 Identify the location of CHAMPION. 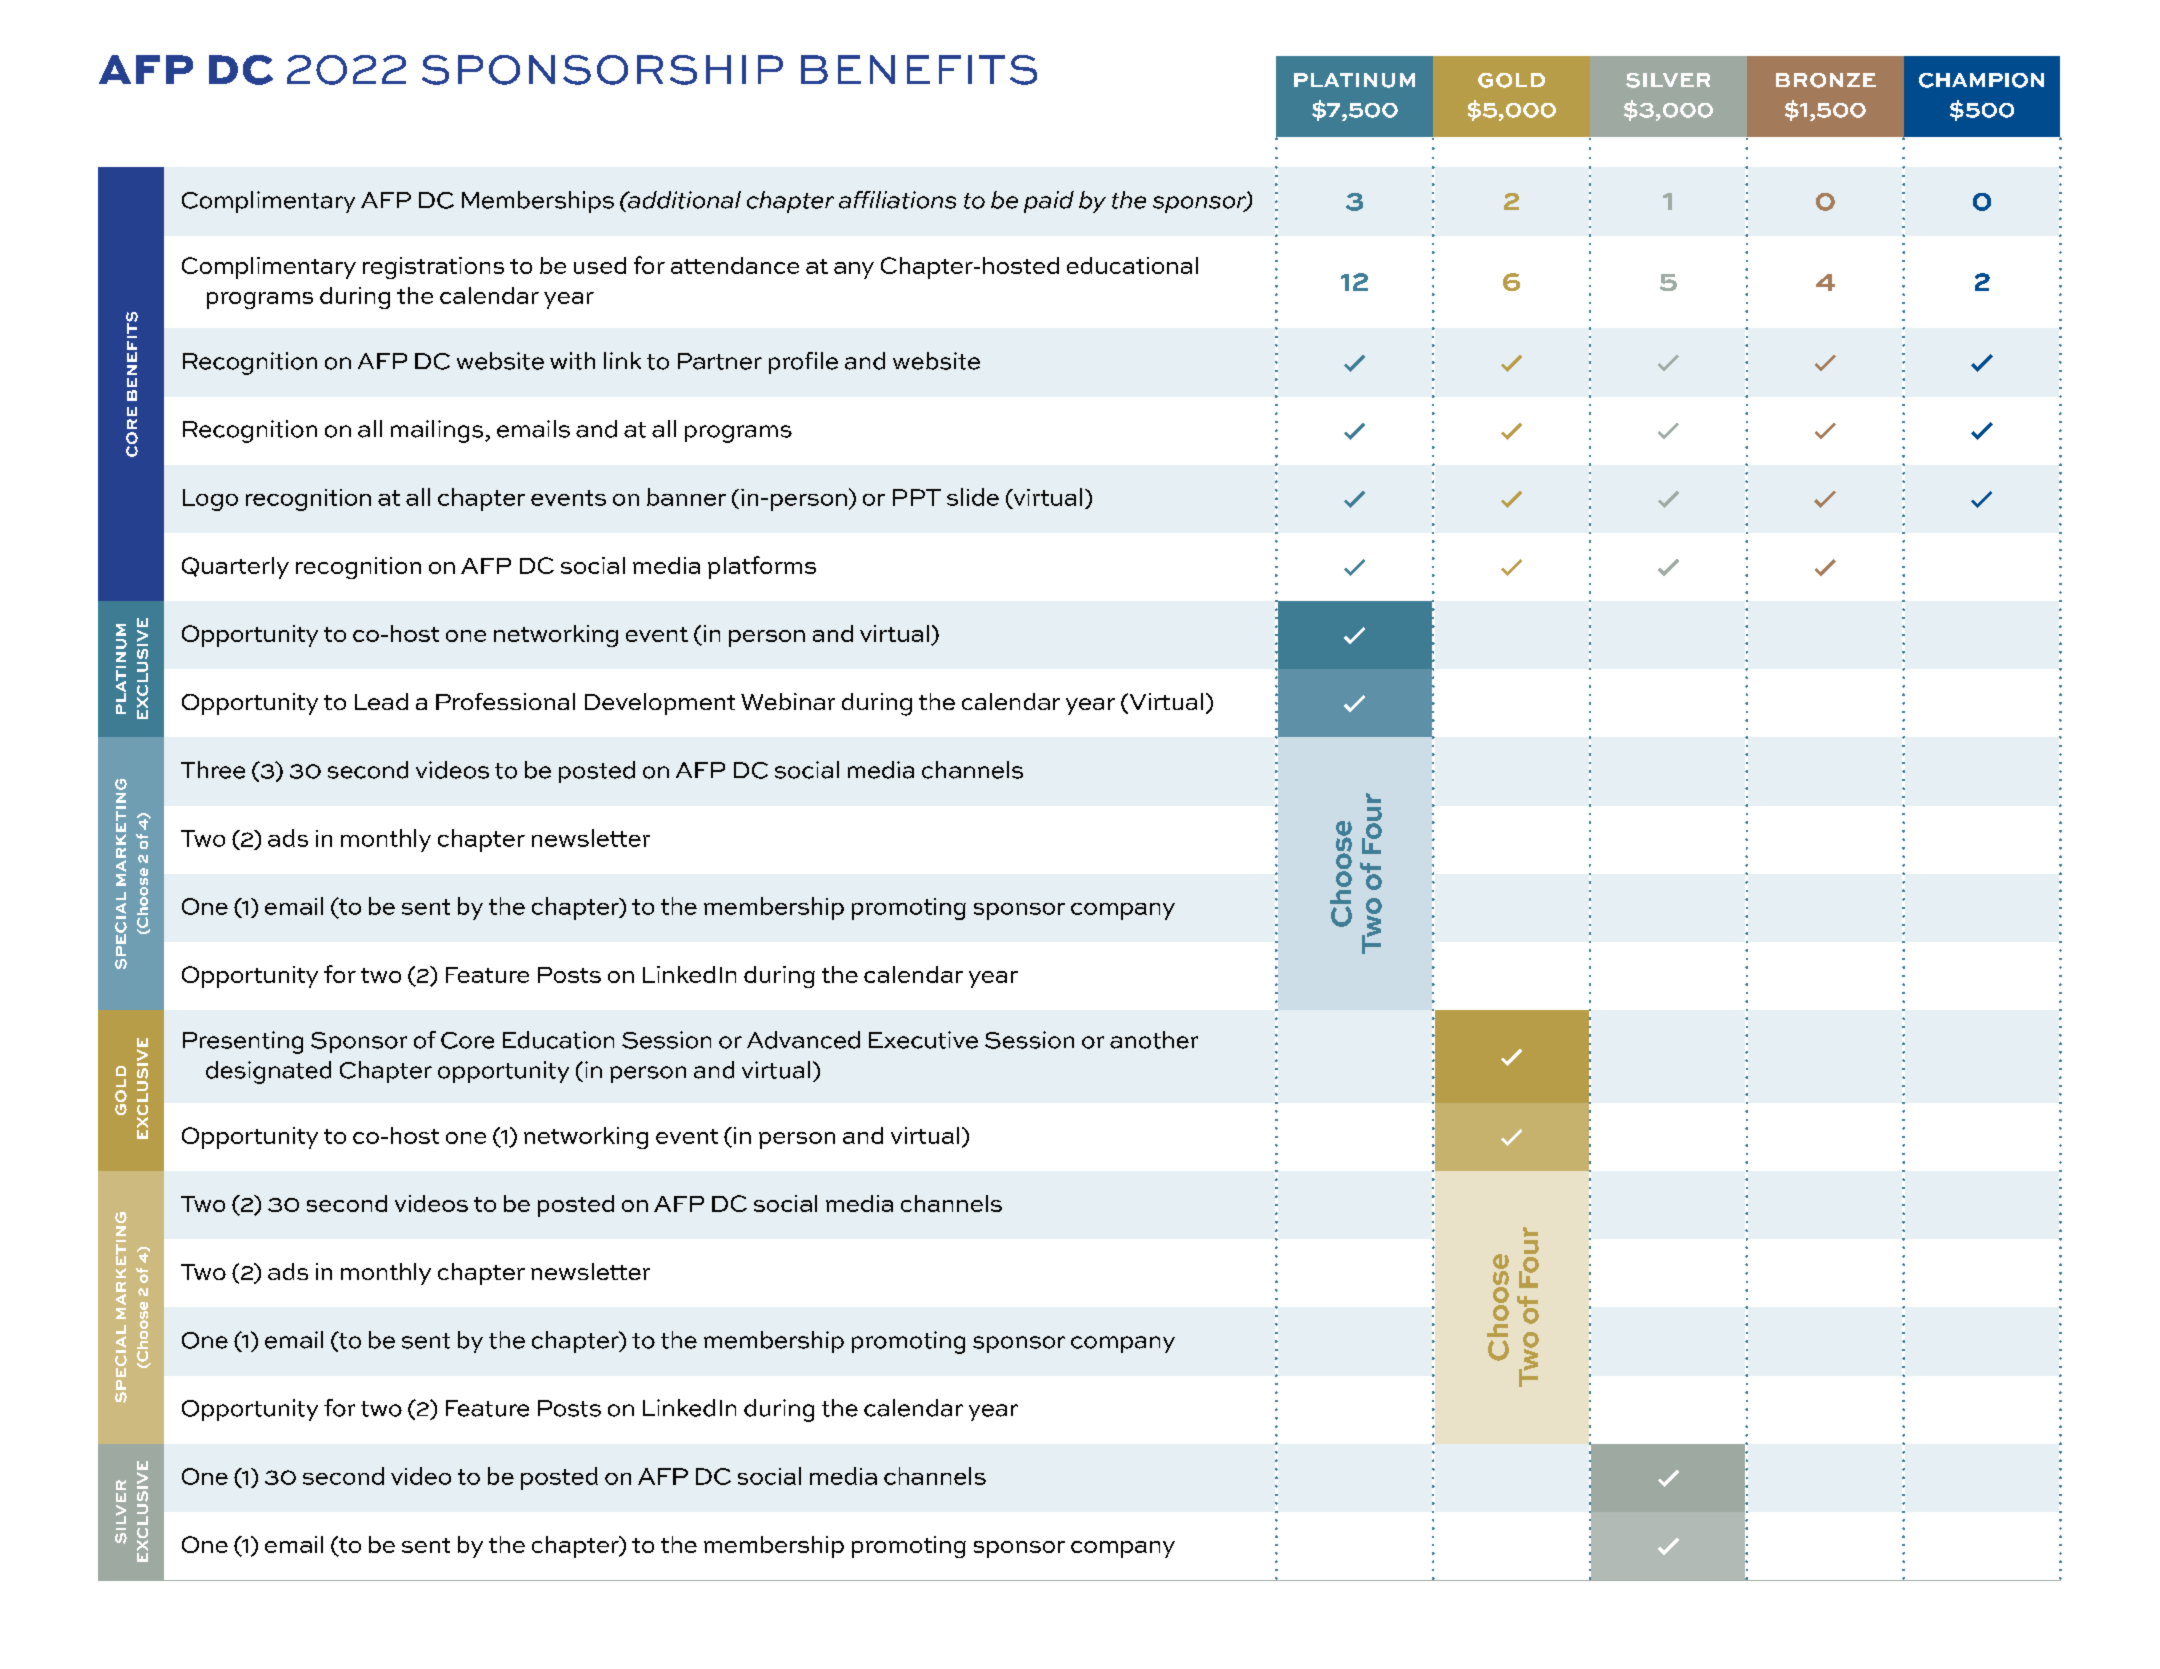
(1981, 80).
